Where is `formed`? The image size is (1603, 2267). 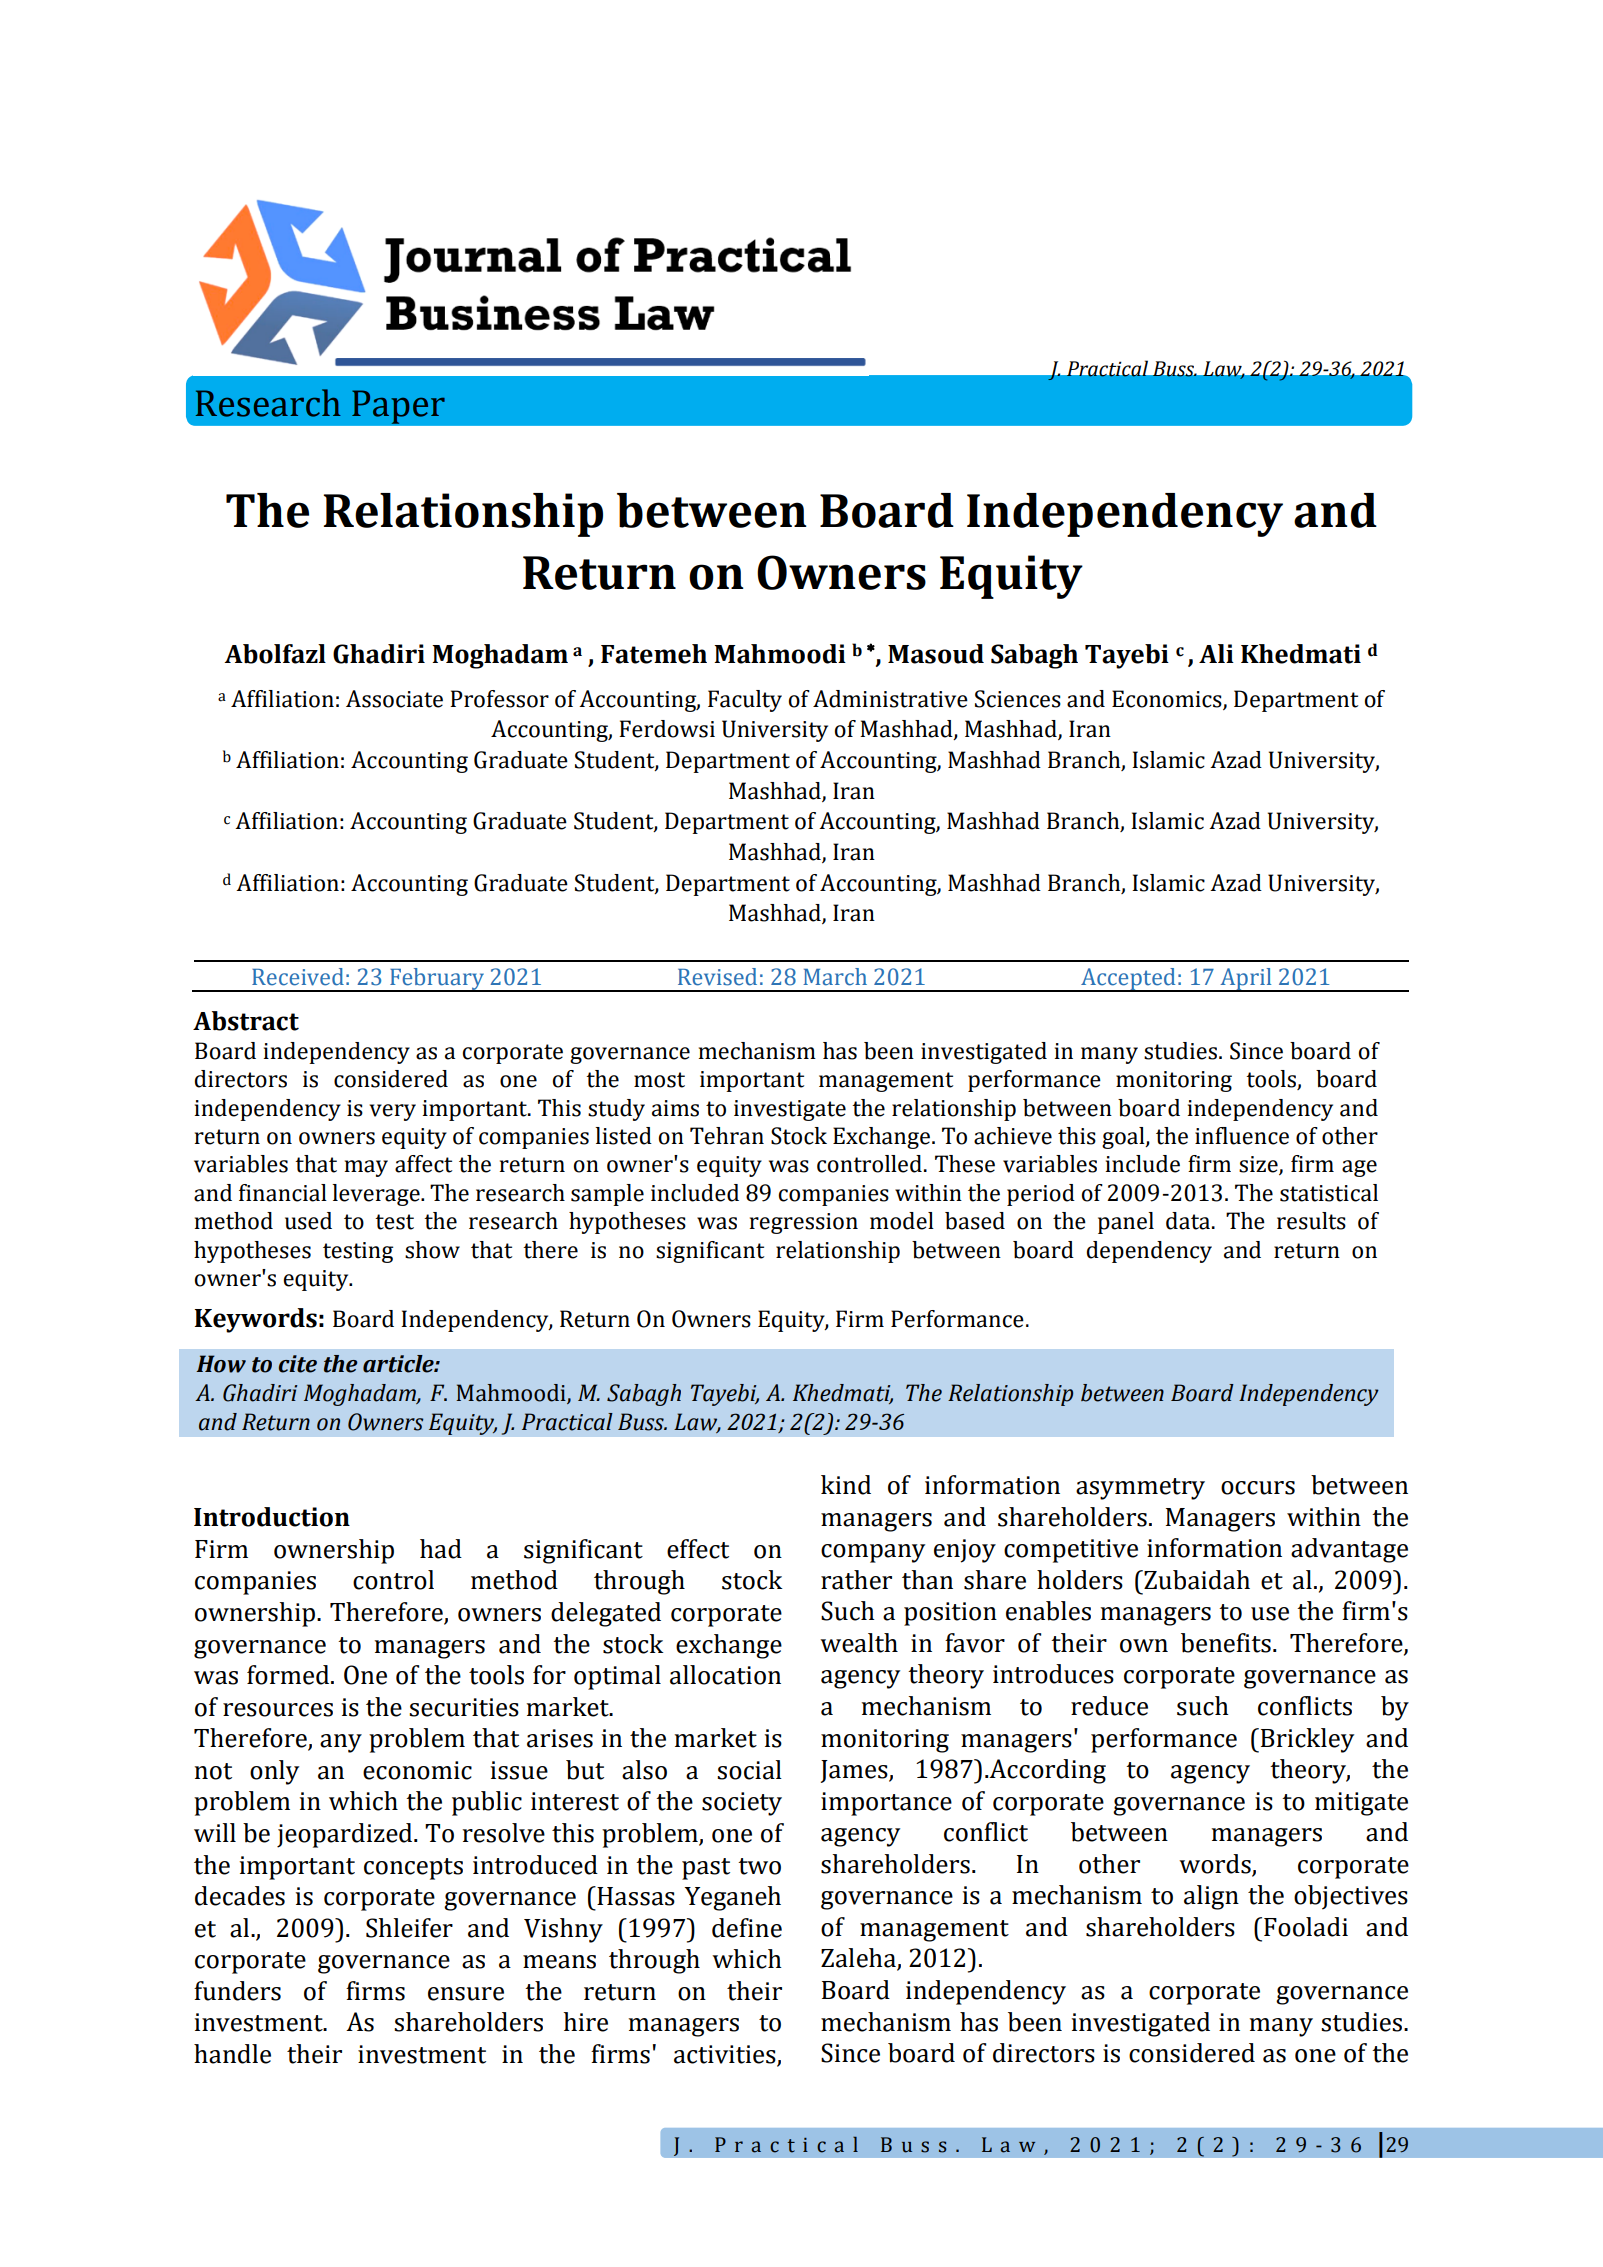
formed is located at coordinates (288, 1675).
